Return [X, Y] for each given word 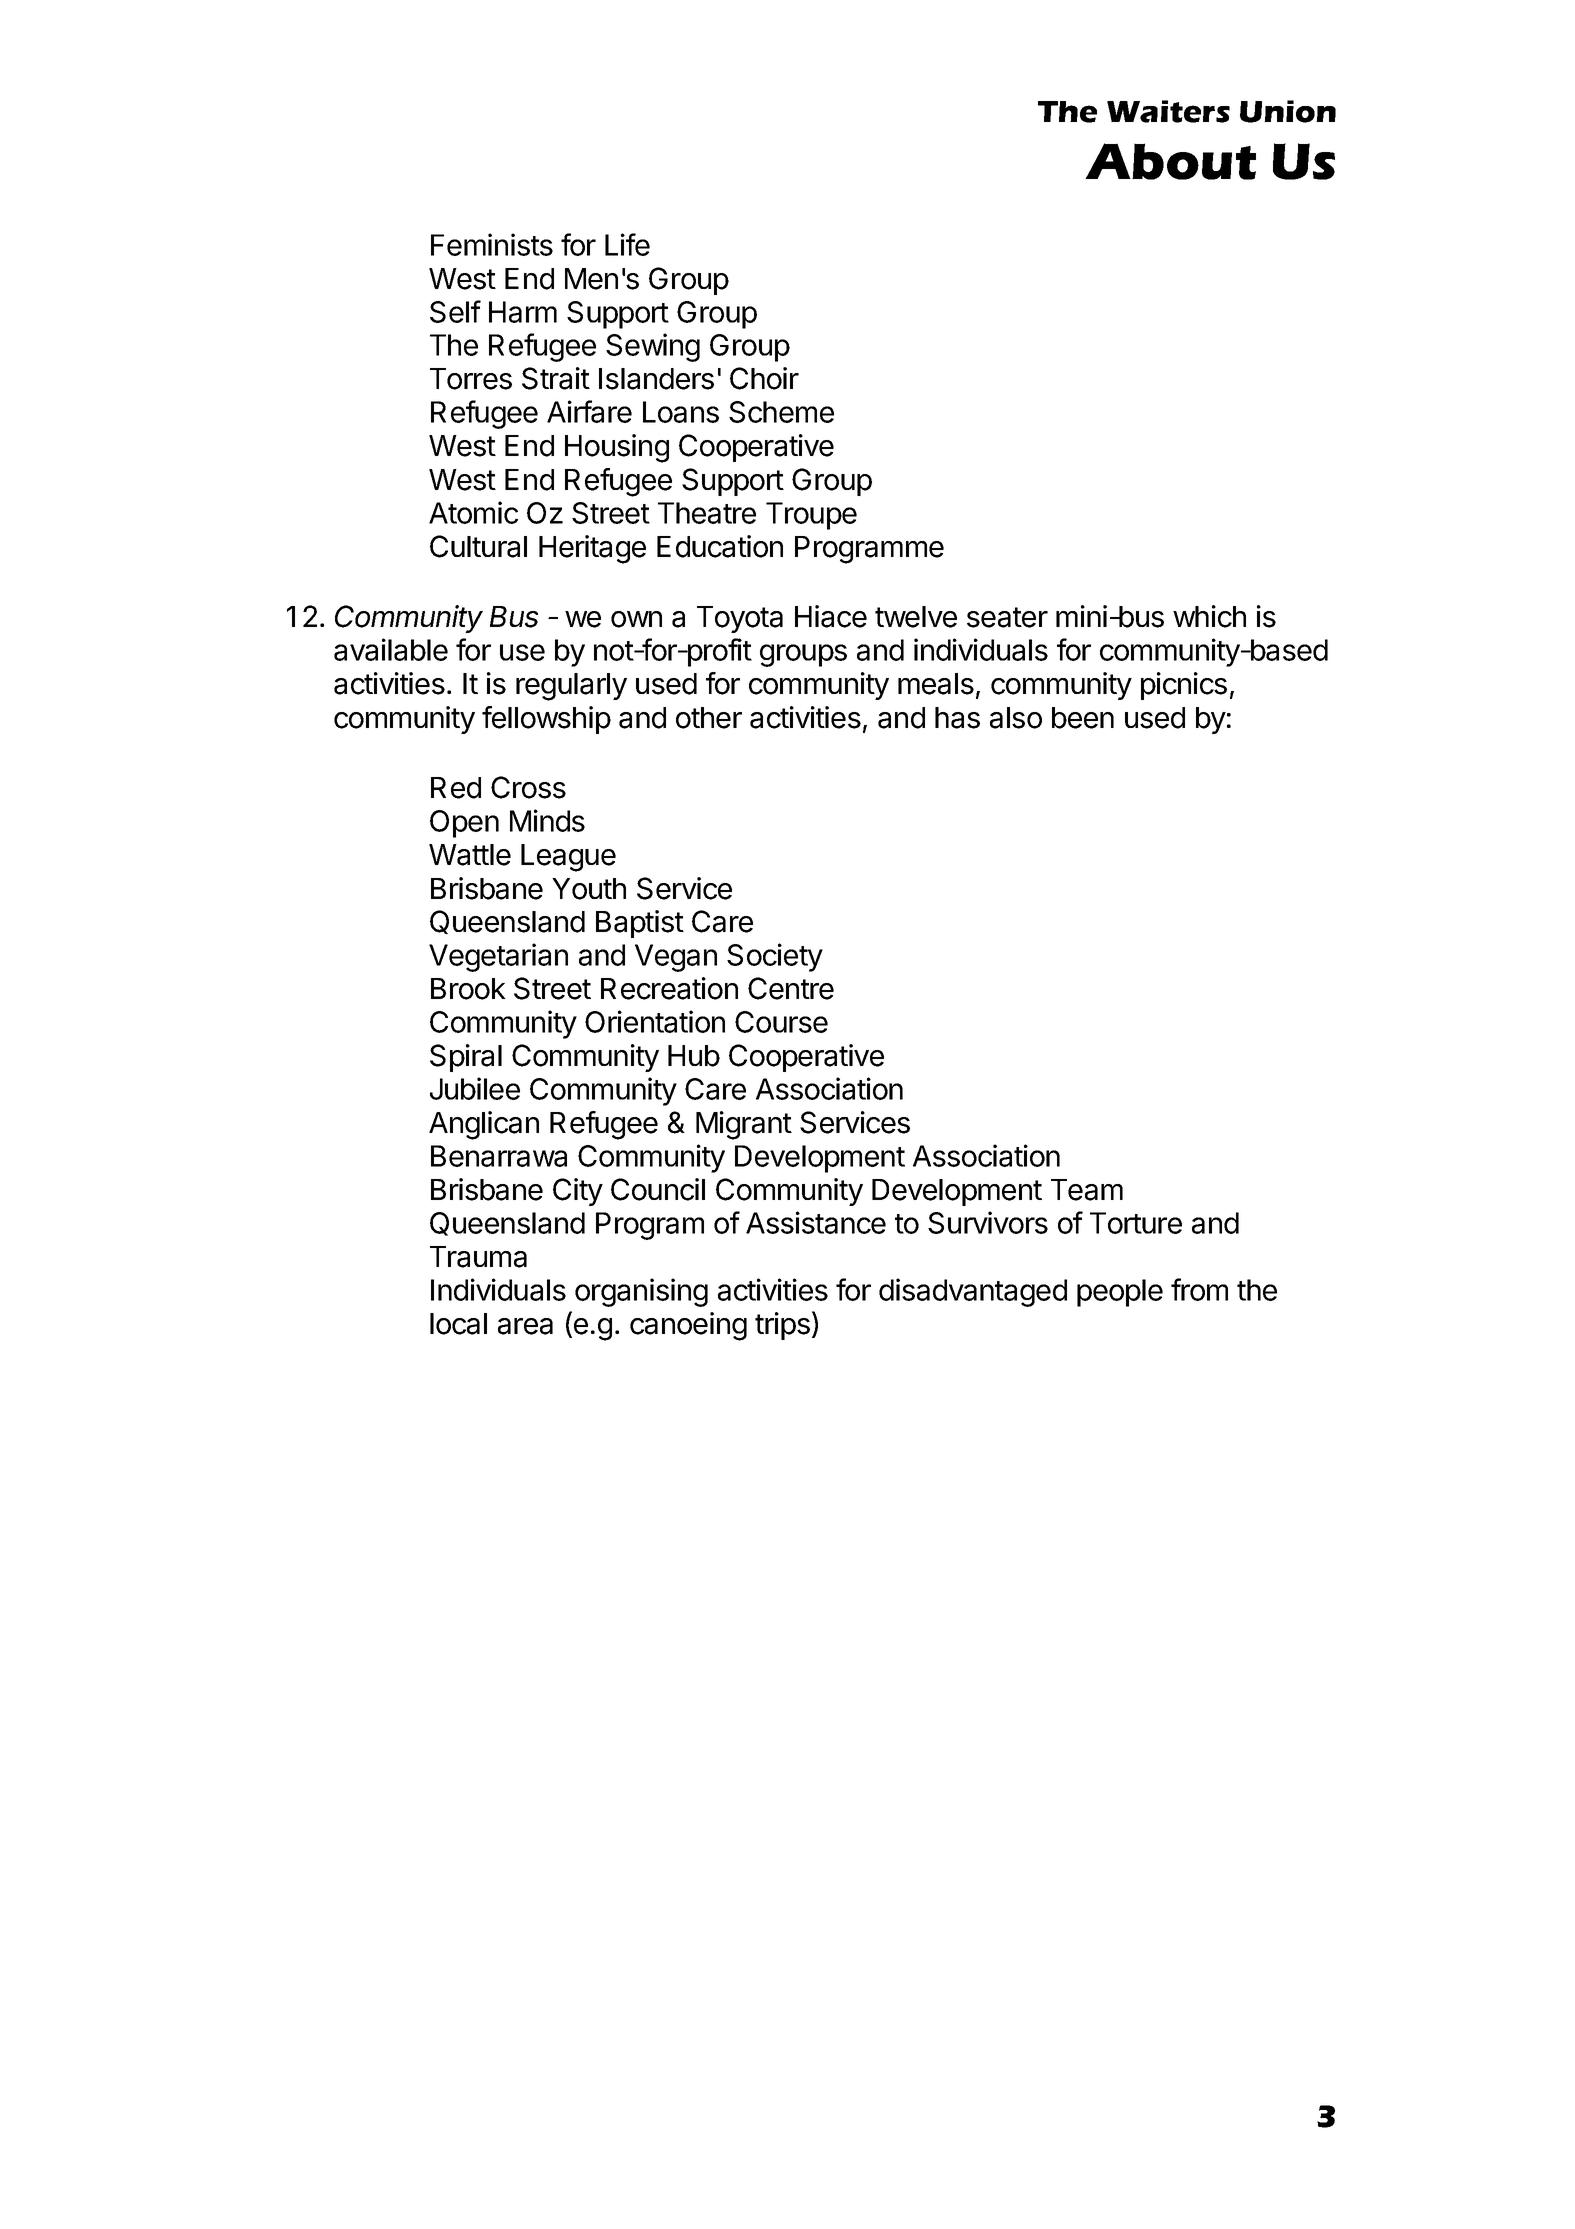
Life [627, 244]
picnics [1184, 686]
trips [782, 1326]
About [1170, 161]
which [1209, 616]
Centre [791, 988]
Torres [471, 379]
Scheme [781, 412]
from [1199, 1289]
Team [1087, 1190]
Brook [468, 989]
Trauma [478, 1257]
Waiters [1168, 111]
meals [936, 684]
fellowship [546, 720]
